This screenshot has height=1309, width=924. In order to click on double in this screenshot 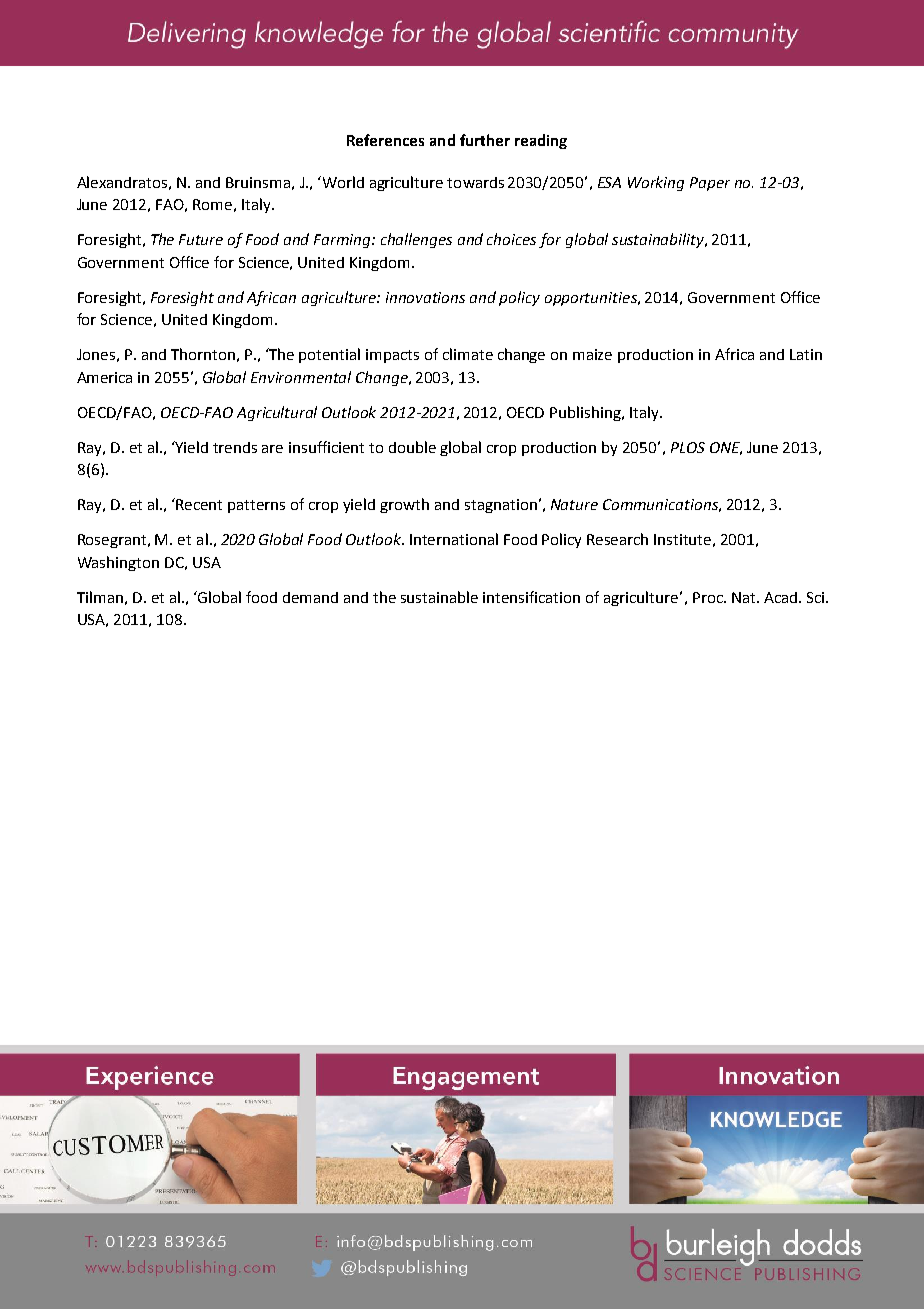, I will do `click(412, 447)`.
